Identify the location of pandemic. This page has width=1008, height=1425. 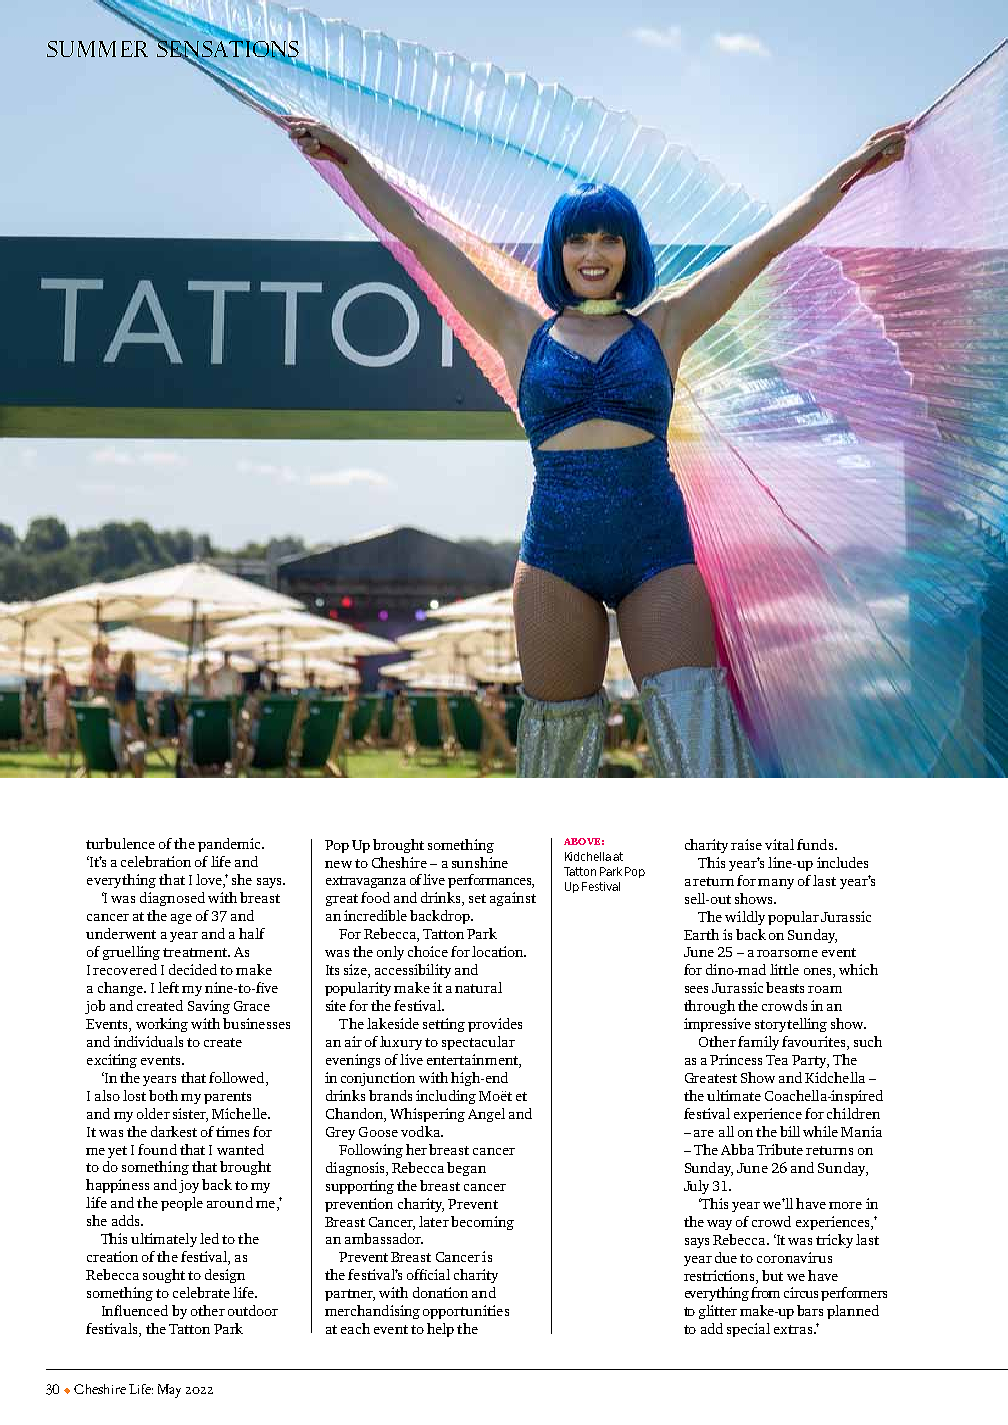
(230, 845).
